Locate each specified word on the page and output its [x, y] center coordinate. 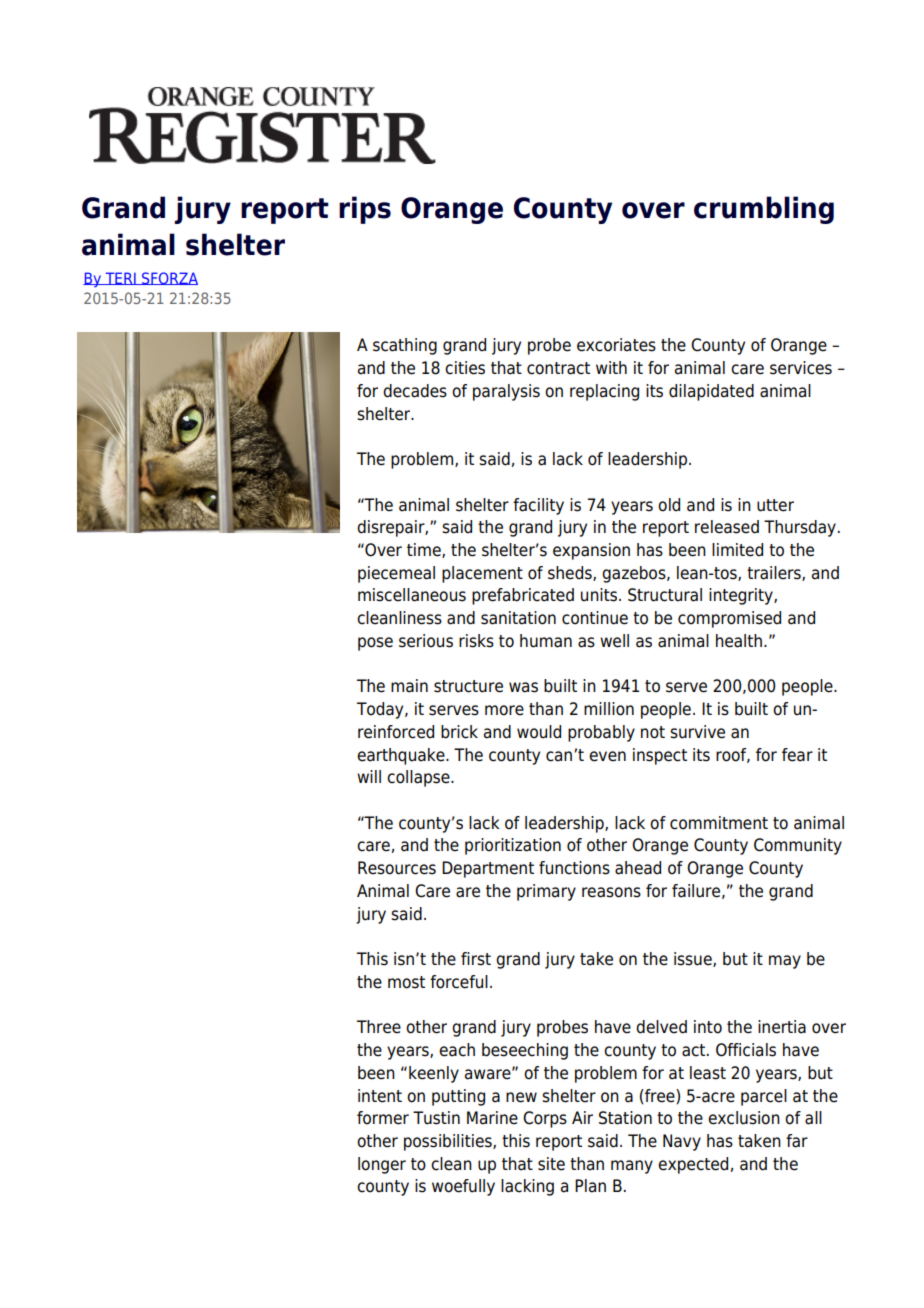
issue [694, 959]
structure [468, 686]
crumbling [764, 210]
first [476, 959]
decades [415, 391]
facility [538, 506]
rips [365, 210]
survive [697, 732]
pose [375, 644]
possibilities [449, 1142]
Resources [397, 868]
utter [775, 505]
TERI [120, 278]
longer [382, 1165]
